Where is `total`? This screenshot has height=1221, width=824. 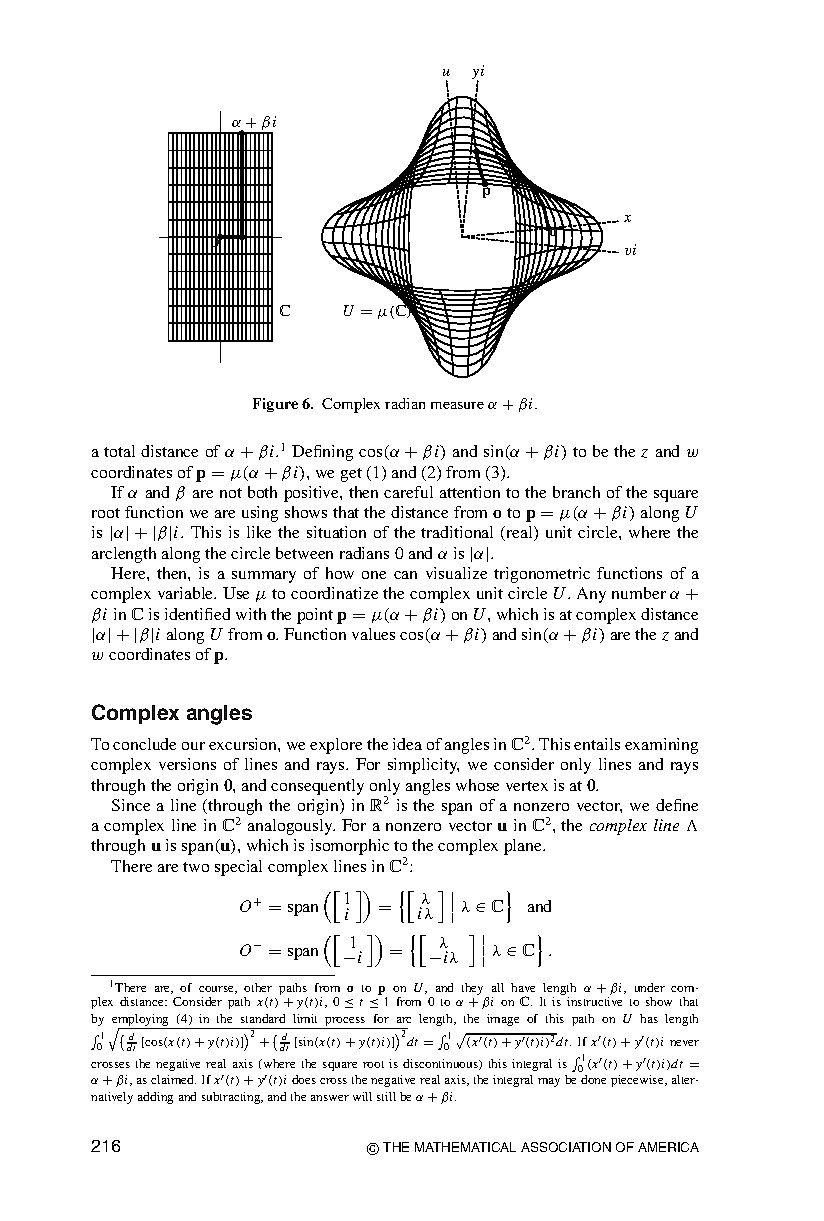
total is located at coordinates (119, 451).
